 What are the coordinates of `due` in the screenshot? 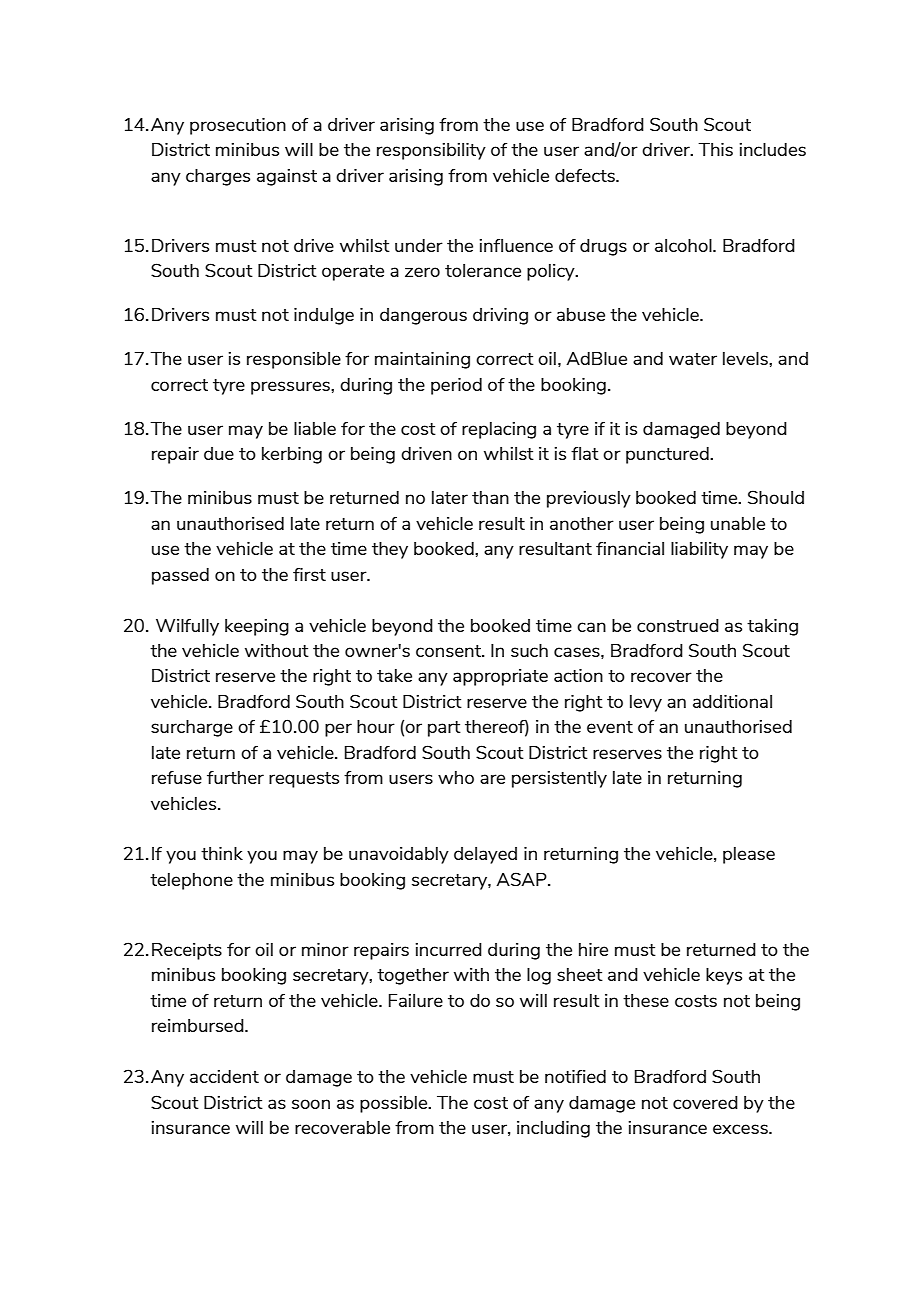 It's located at (219, 453).
